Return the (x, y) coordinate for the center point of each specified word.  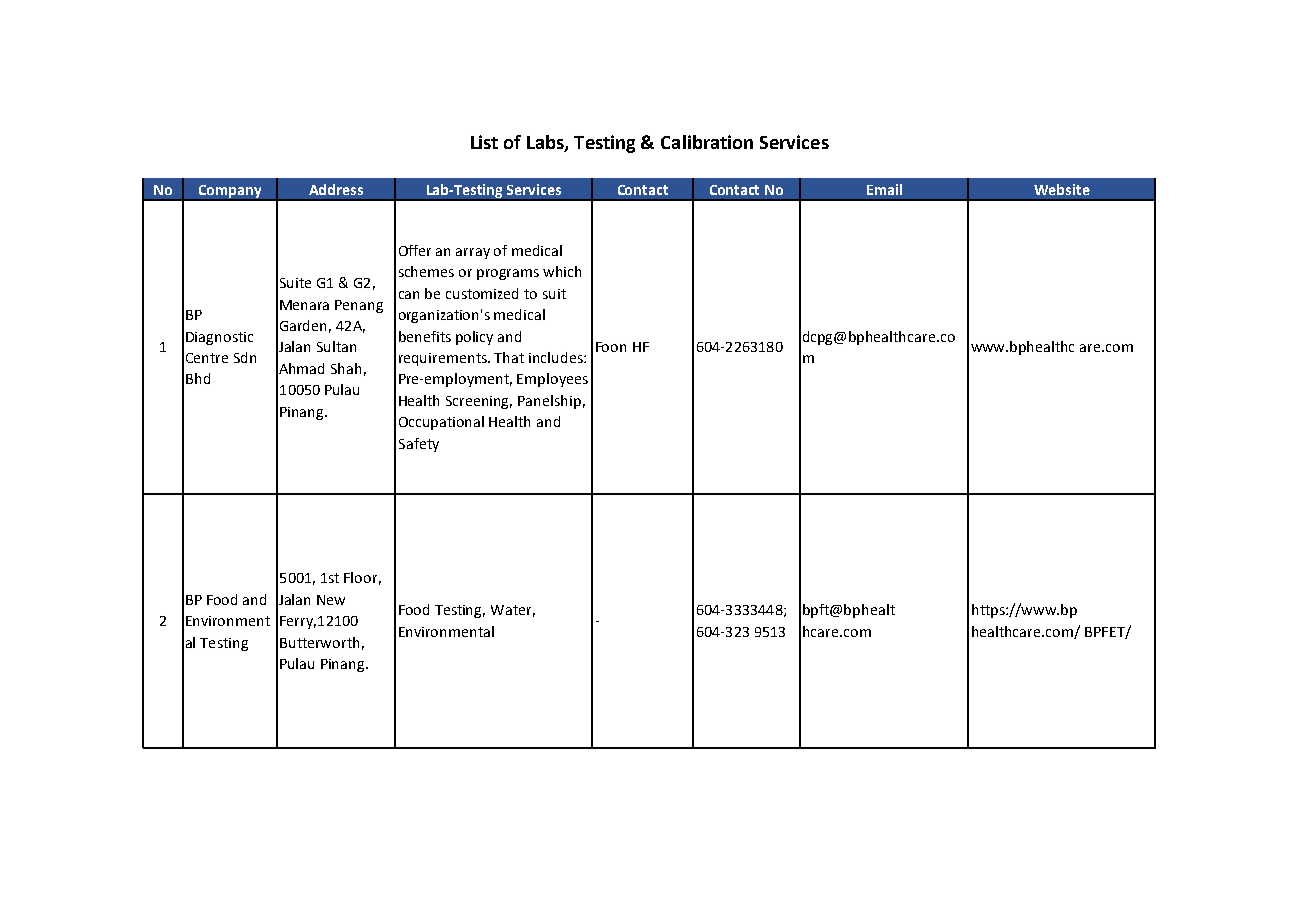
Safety (419, 445)
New (331, 600)
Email (884, 189)
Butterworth (319, 642)
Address (336, 189)
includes (557, 357)
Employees (552, 380)
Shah (346, 368)
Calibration (707, 142)
